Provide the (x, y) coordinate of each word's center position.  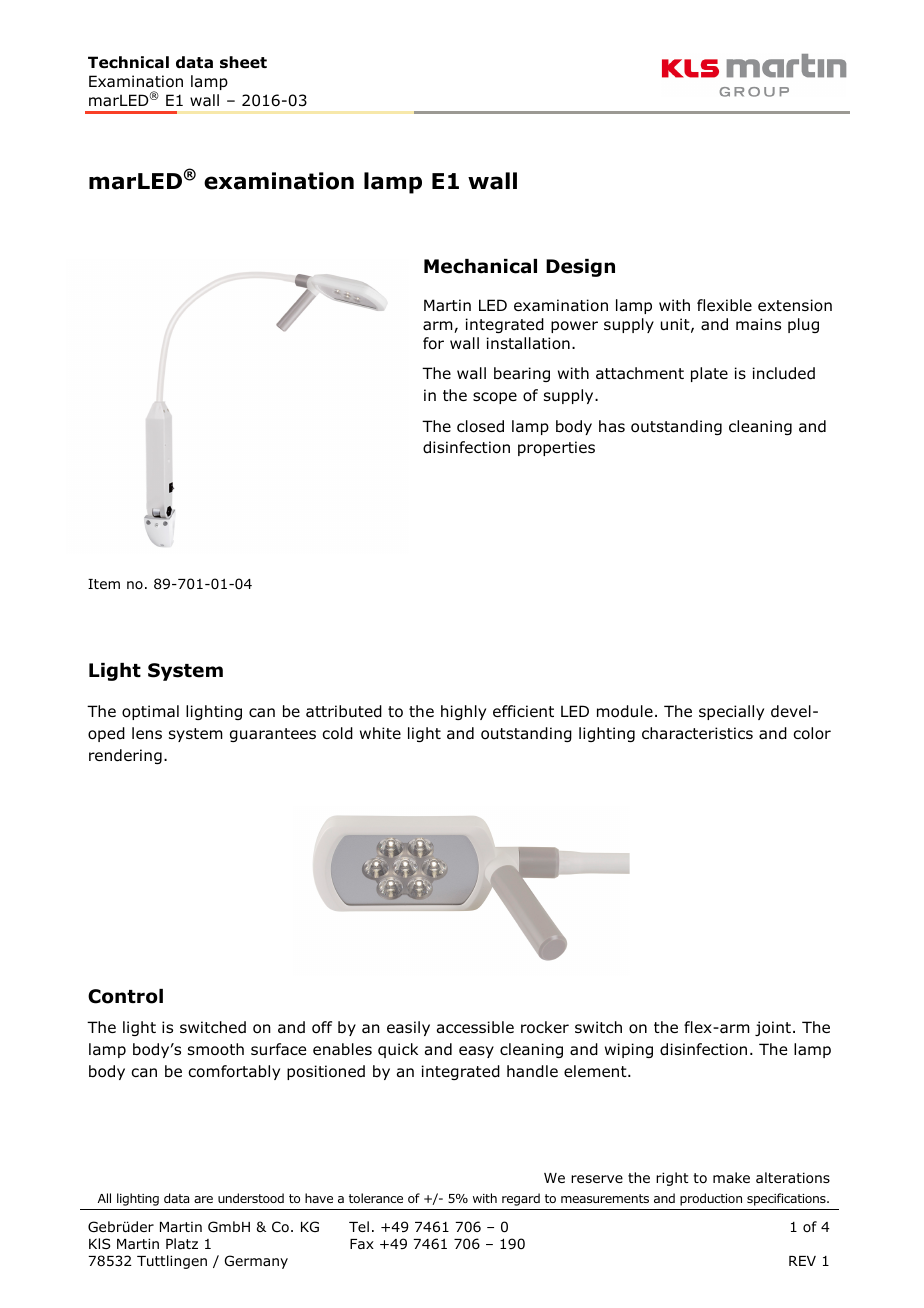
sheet (243, 62)
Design (580, 268)
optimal (150, 712)
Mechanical (480, 266)
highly (463, 712)
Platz (182, 1243)
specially (731, 712)
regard (521, 1199)
